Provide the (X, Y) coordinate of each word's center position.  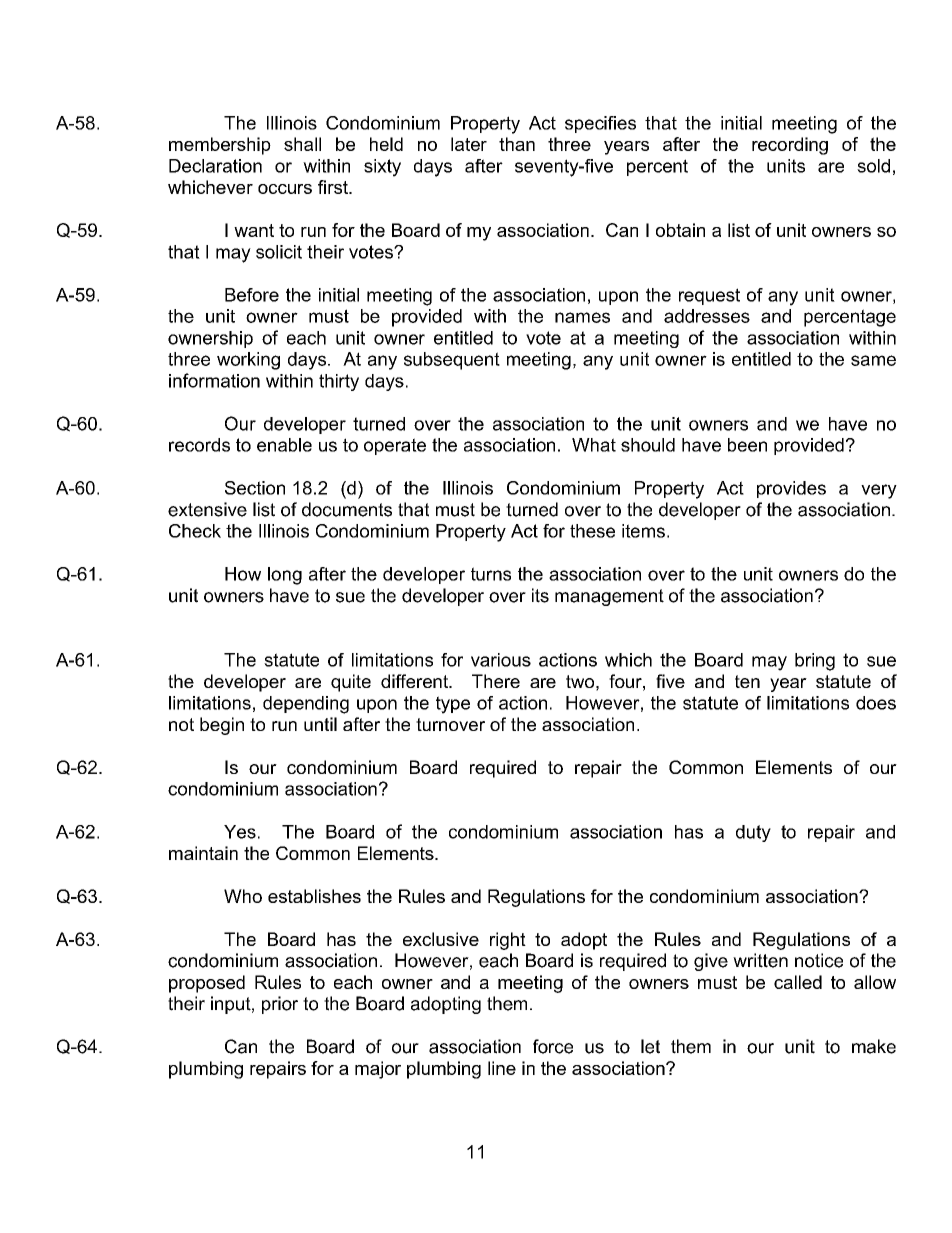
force (553, 1046)
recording (790, 146)
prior (280, 1005)
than (517, 144)
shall (302, 144)
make (874, 1046)
